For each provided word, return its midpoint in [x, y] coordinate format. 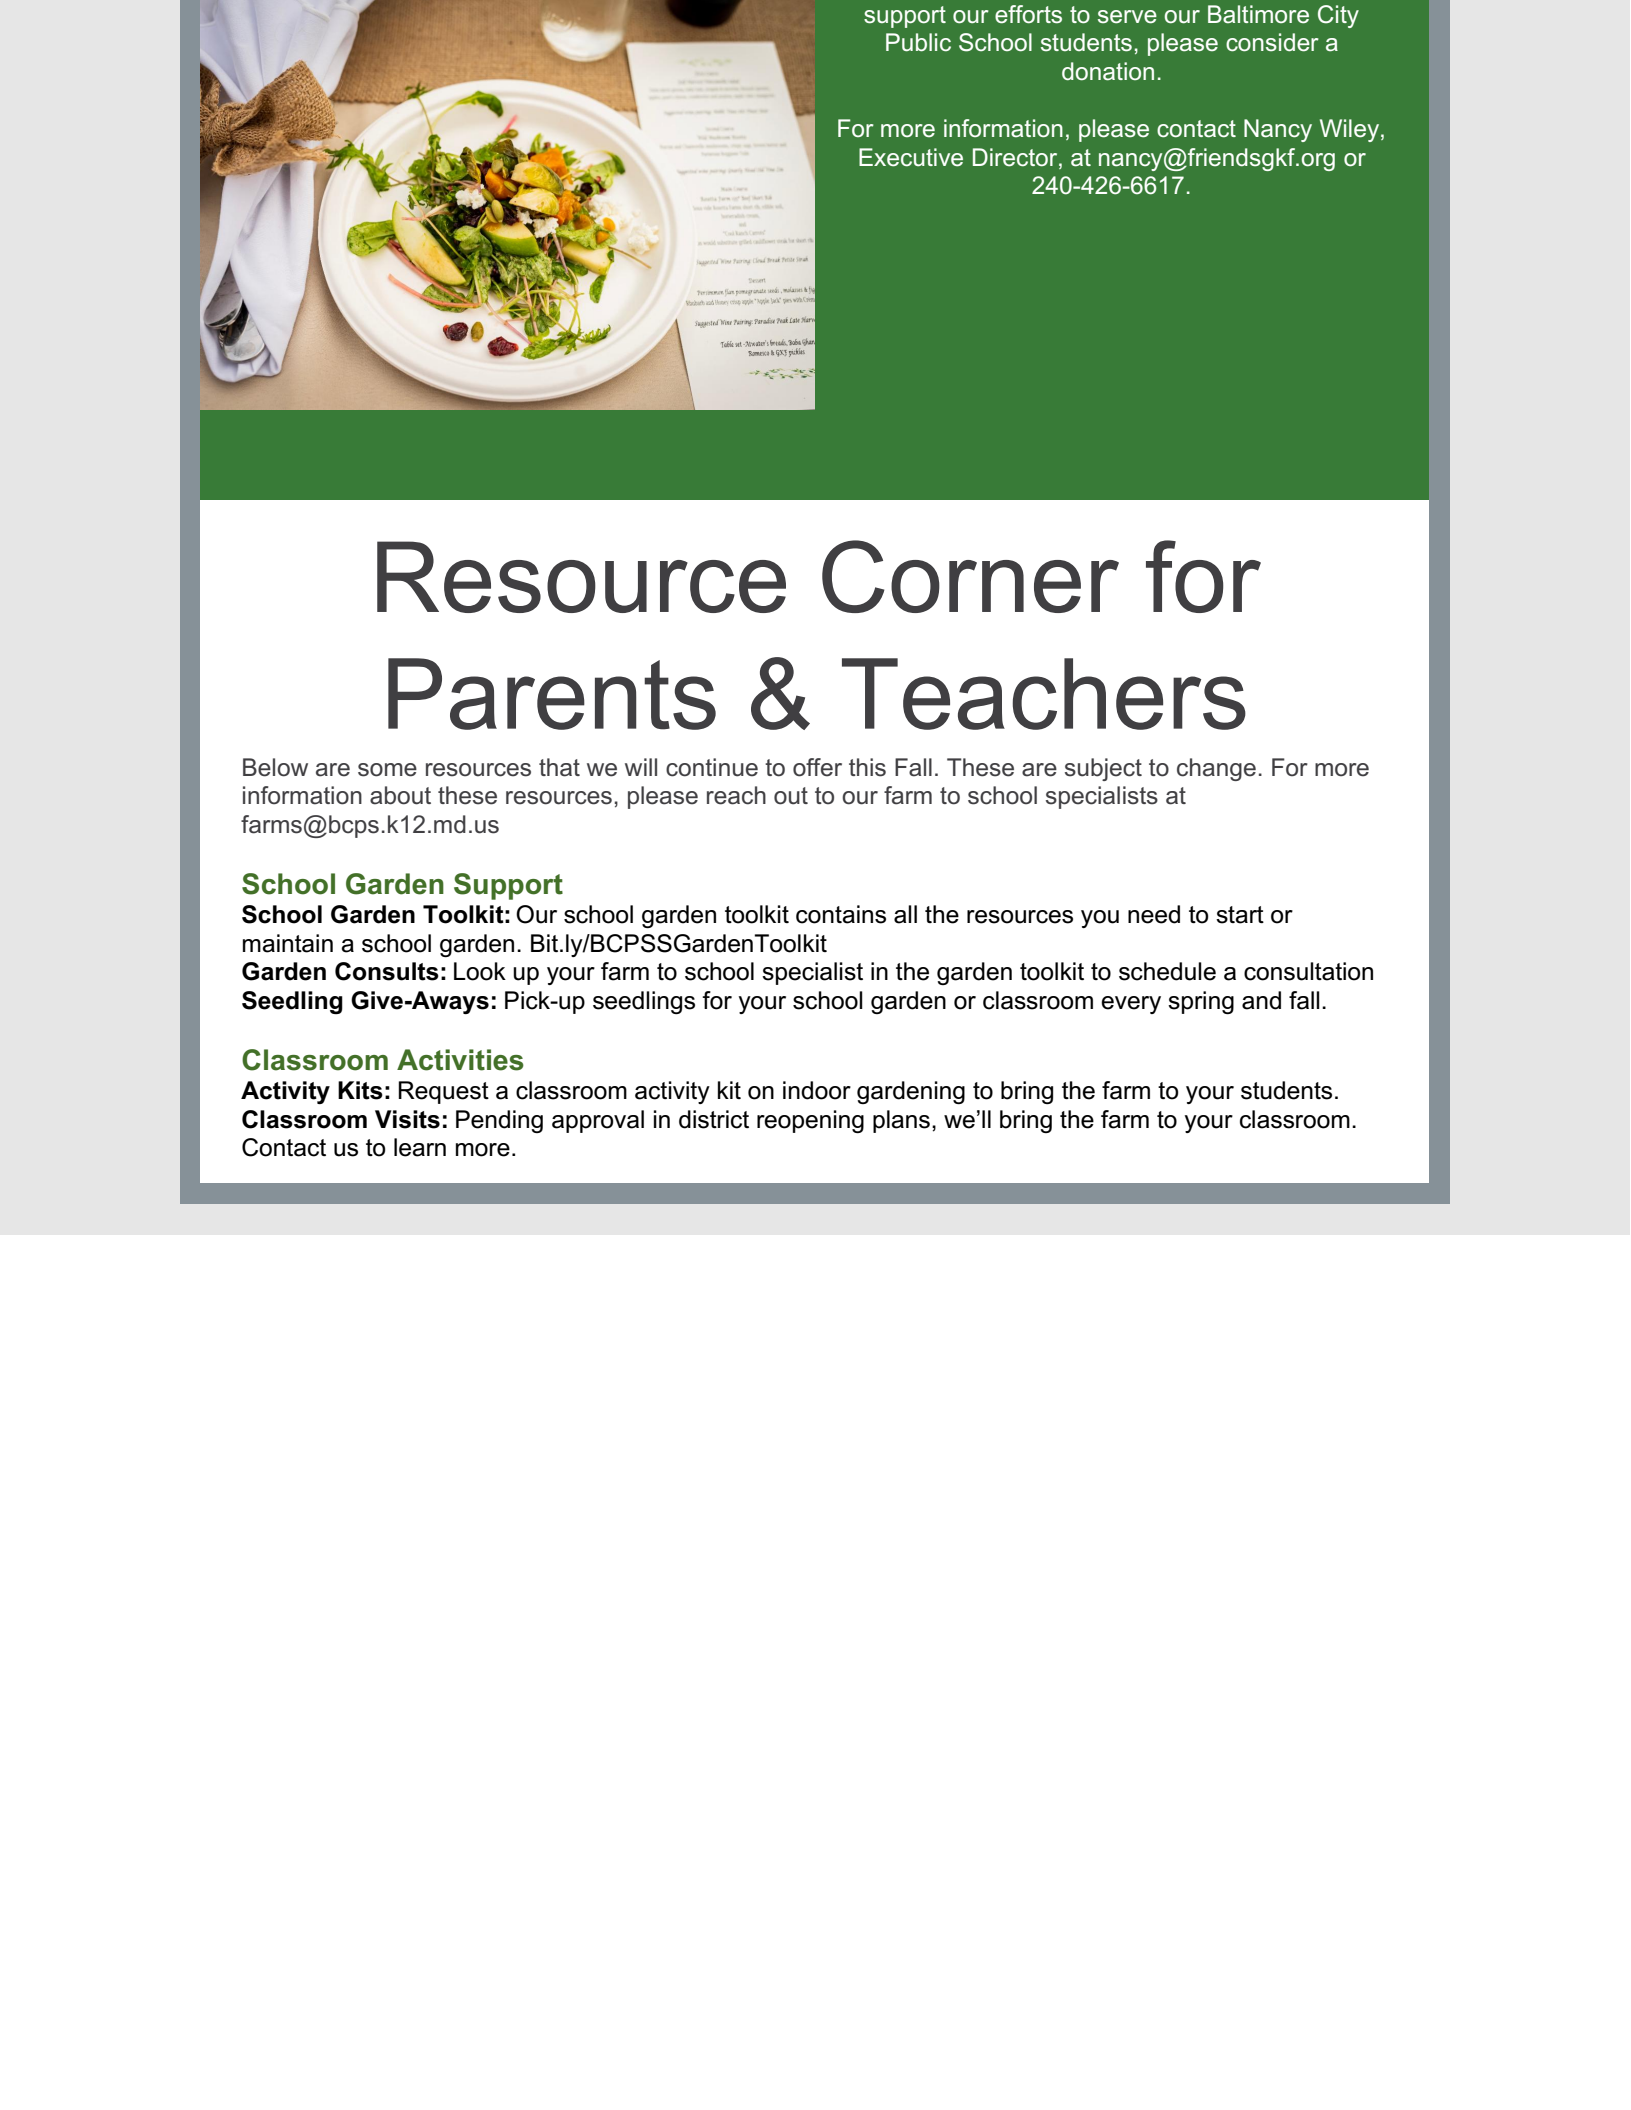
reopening [810, 1121]
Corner [970, 576]
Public [918, 42]
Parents [552, 694]
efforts [1028, 14]
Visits [407, 1119]
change [1216, 769]
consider [1272, 42]
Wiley [1351, 130]
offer [817, 767]
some [387, 770]
